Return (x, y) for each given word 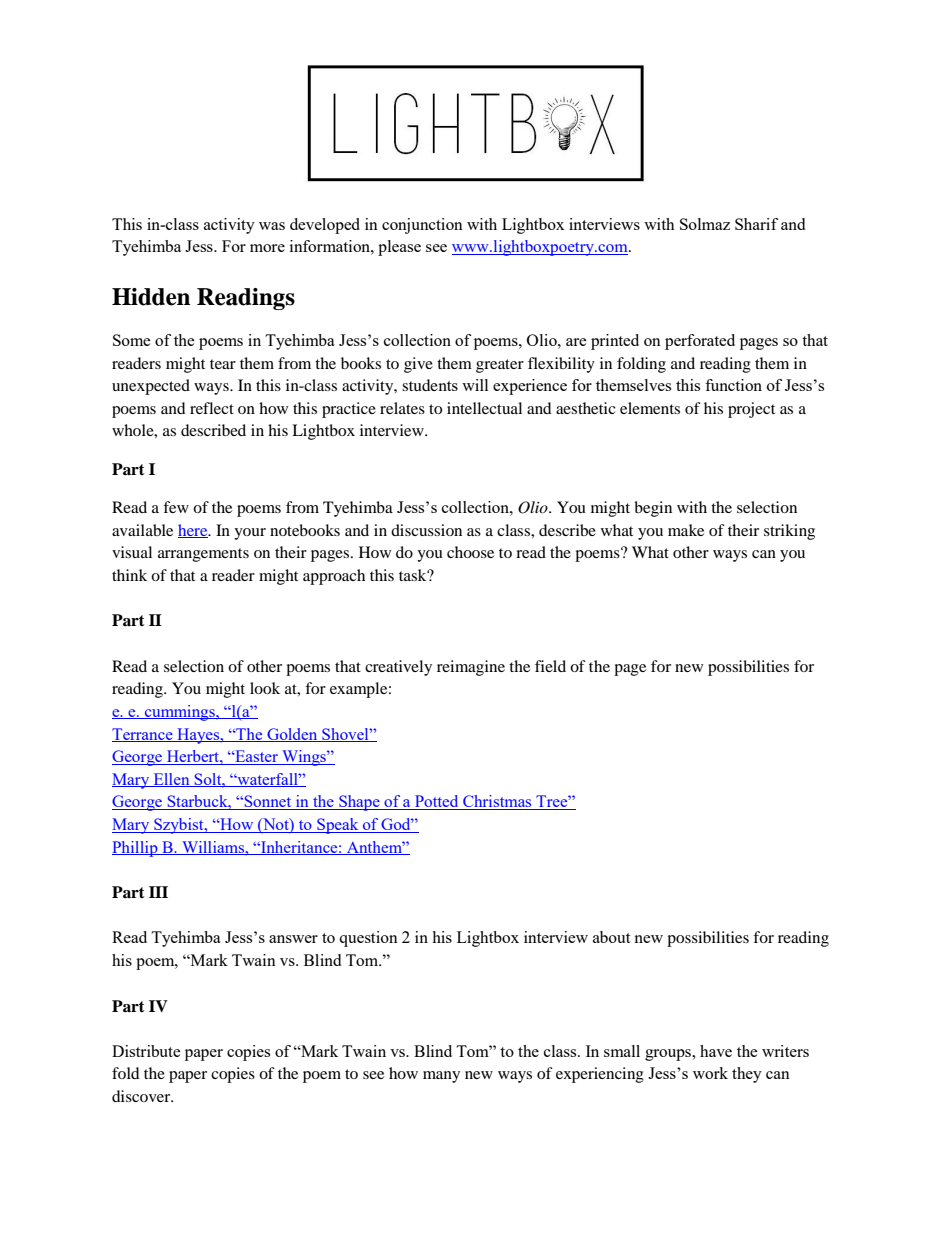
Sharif (756, 224)
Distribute (146, 1051)
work (710, 1073)
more (267, 248)
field (550, 666)
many (441, 1077)
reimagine (471, 668)
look (265, 688)
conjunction (422, 226)
